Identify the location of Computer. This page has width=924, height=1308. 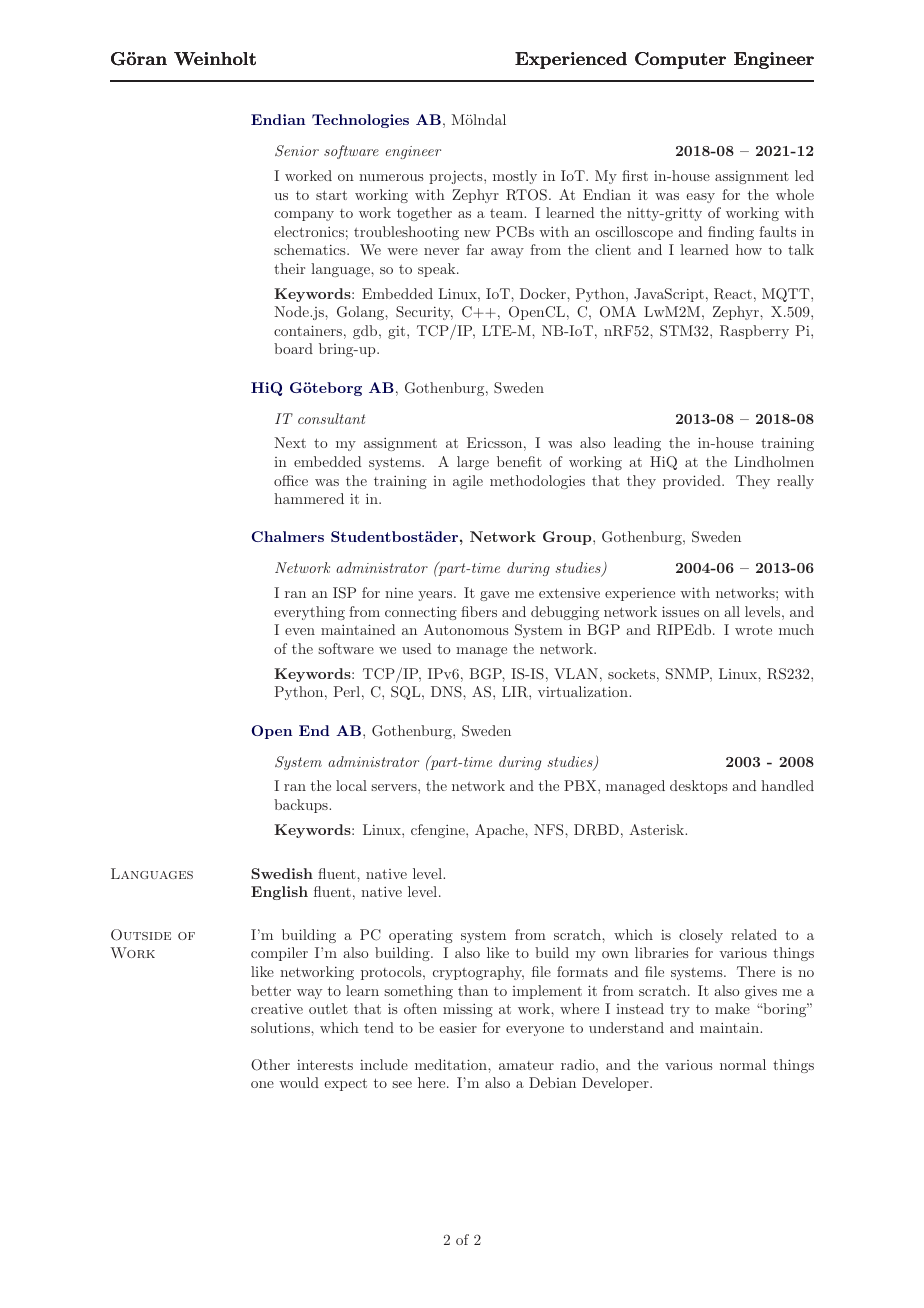
(680, 60).
